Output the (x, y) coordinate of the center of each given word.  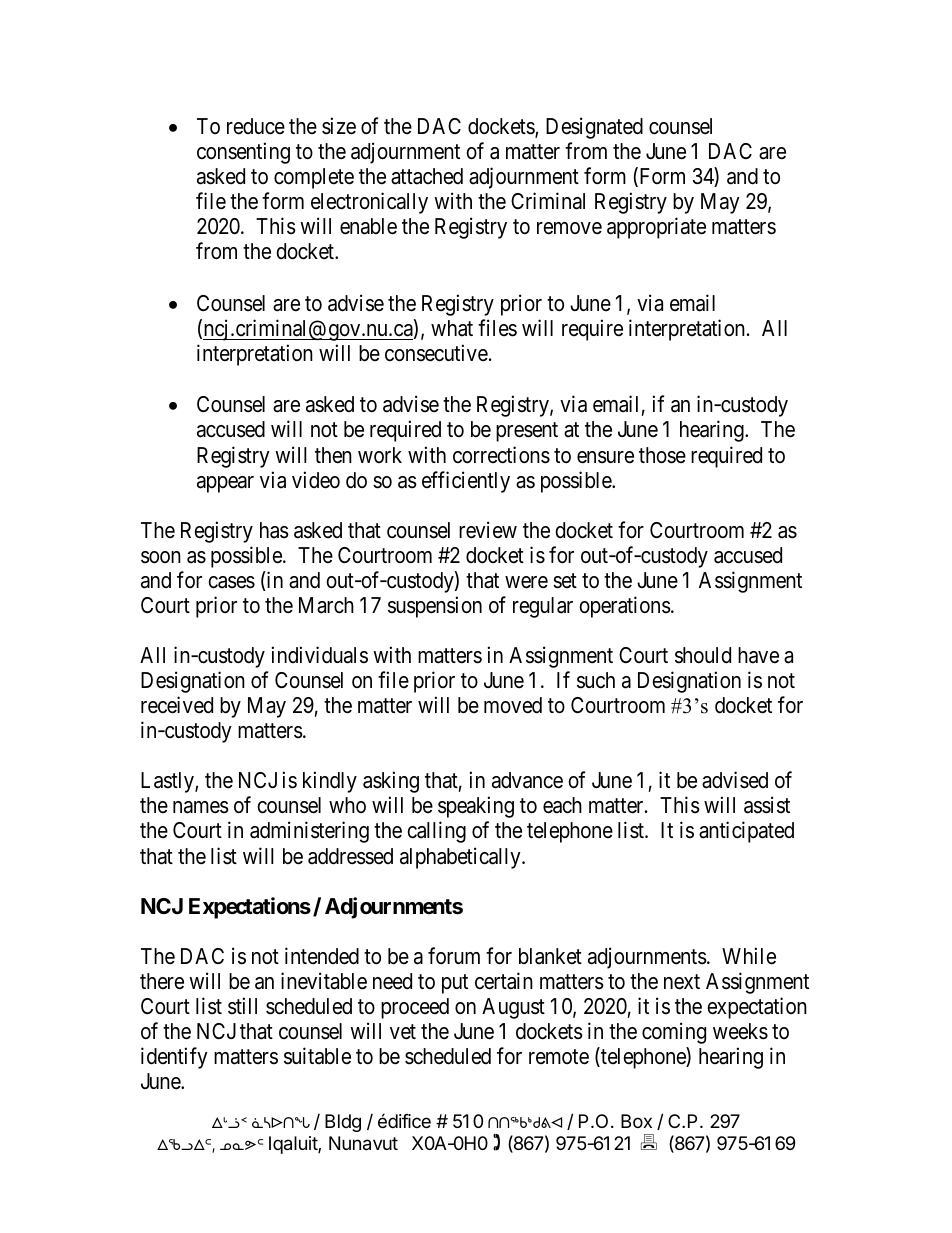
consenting (243, 153)
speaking (476, 807)
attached (427, 176)
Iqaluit (294, 1145)
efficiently (466, 482)
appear (225, 484)
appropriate (656, 228)
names (201, 807)
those (662, 455)
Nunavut (363, 1143)
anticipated (746, 832)
